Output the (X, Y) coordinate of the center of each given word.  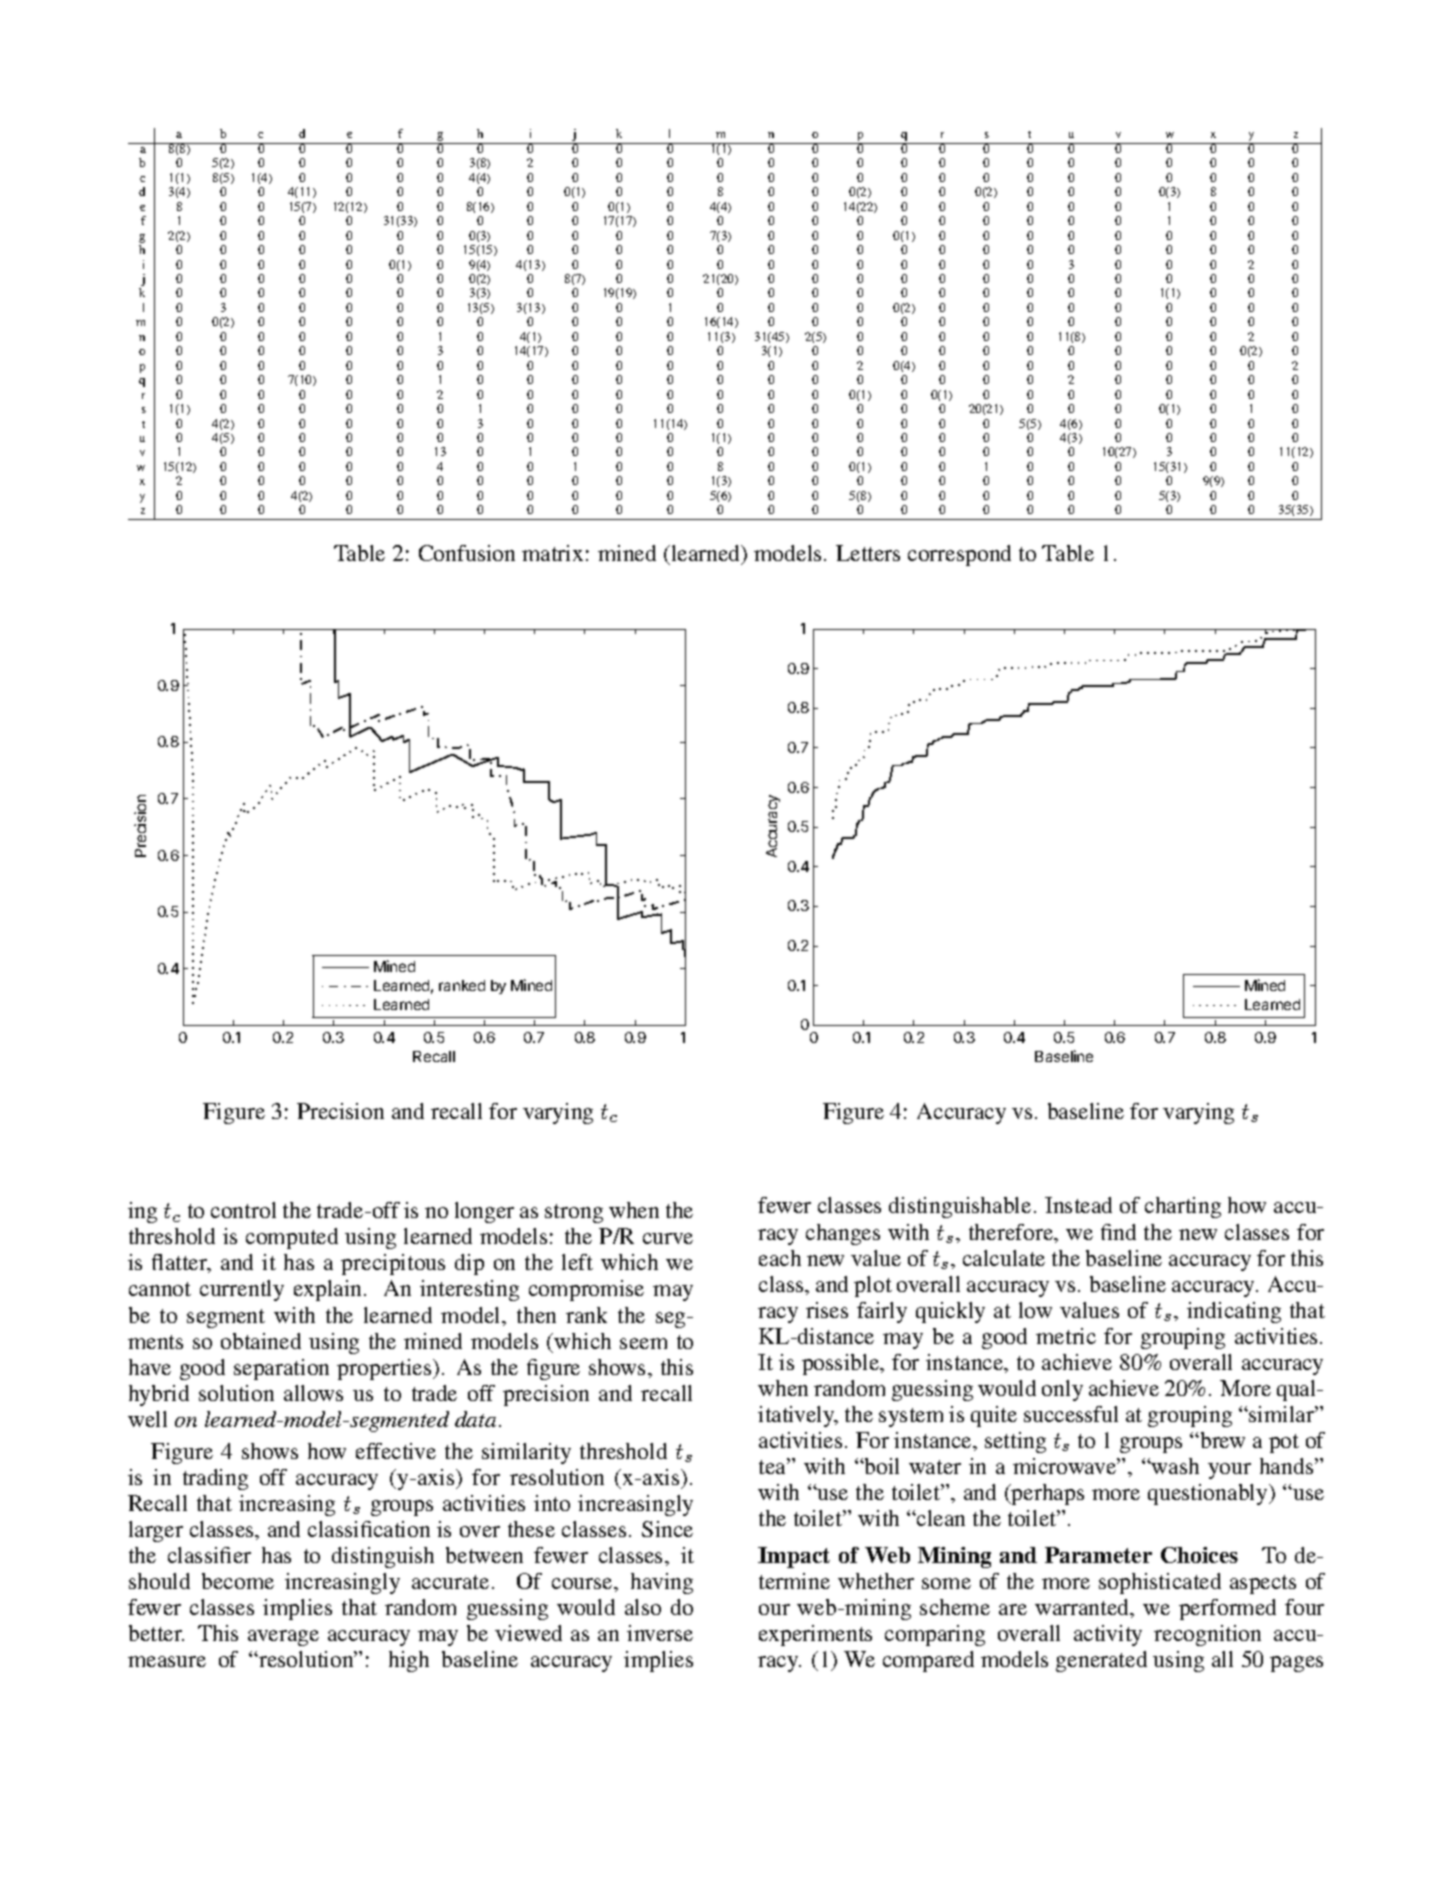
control (243, 1210)
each (780, 1258)
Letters (868, 553)
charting (1183, 1207)
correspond (959, 555)
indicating (1234, 1312)
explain (329, 1290)
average (283, 1638)
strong (574, 1213)
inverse (660, 1633)
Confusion (467, 553)
